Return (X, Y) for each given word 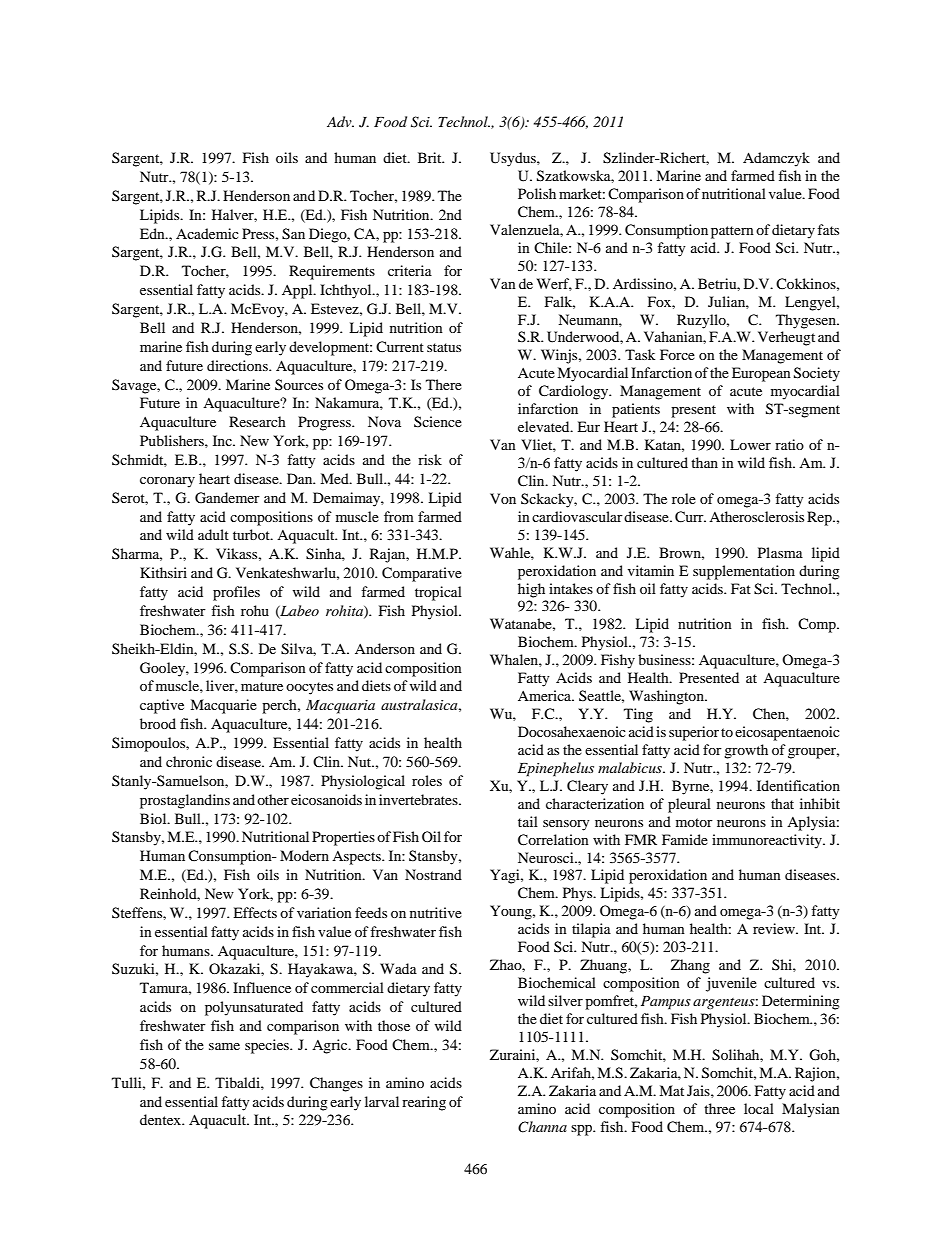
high (531, 590)
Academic (207, 233)
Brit (431, 157)
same (224, 1046)
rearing (424, 1103)
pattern (732, 232)
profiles (236, 593)
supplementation (744, 572)
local (759, 1108)
